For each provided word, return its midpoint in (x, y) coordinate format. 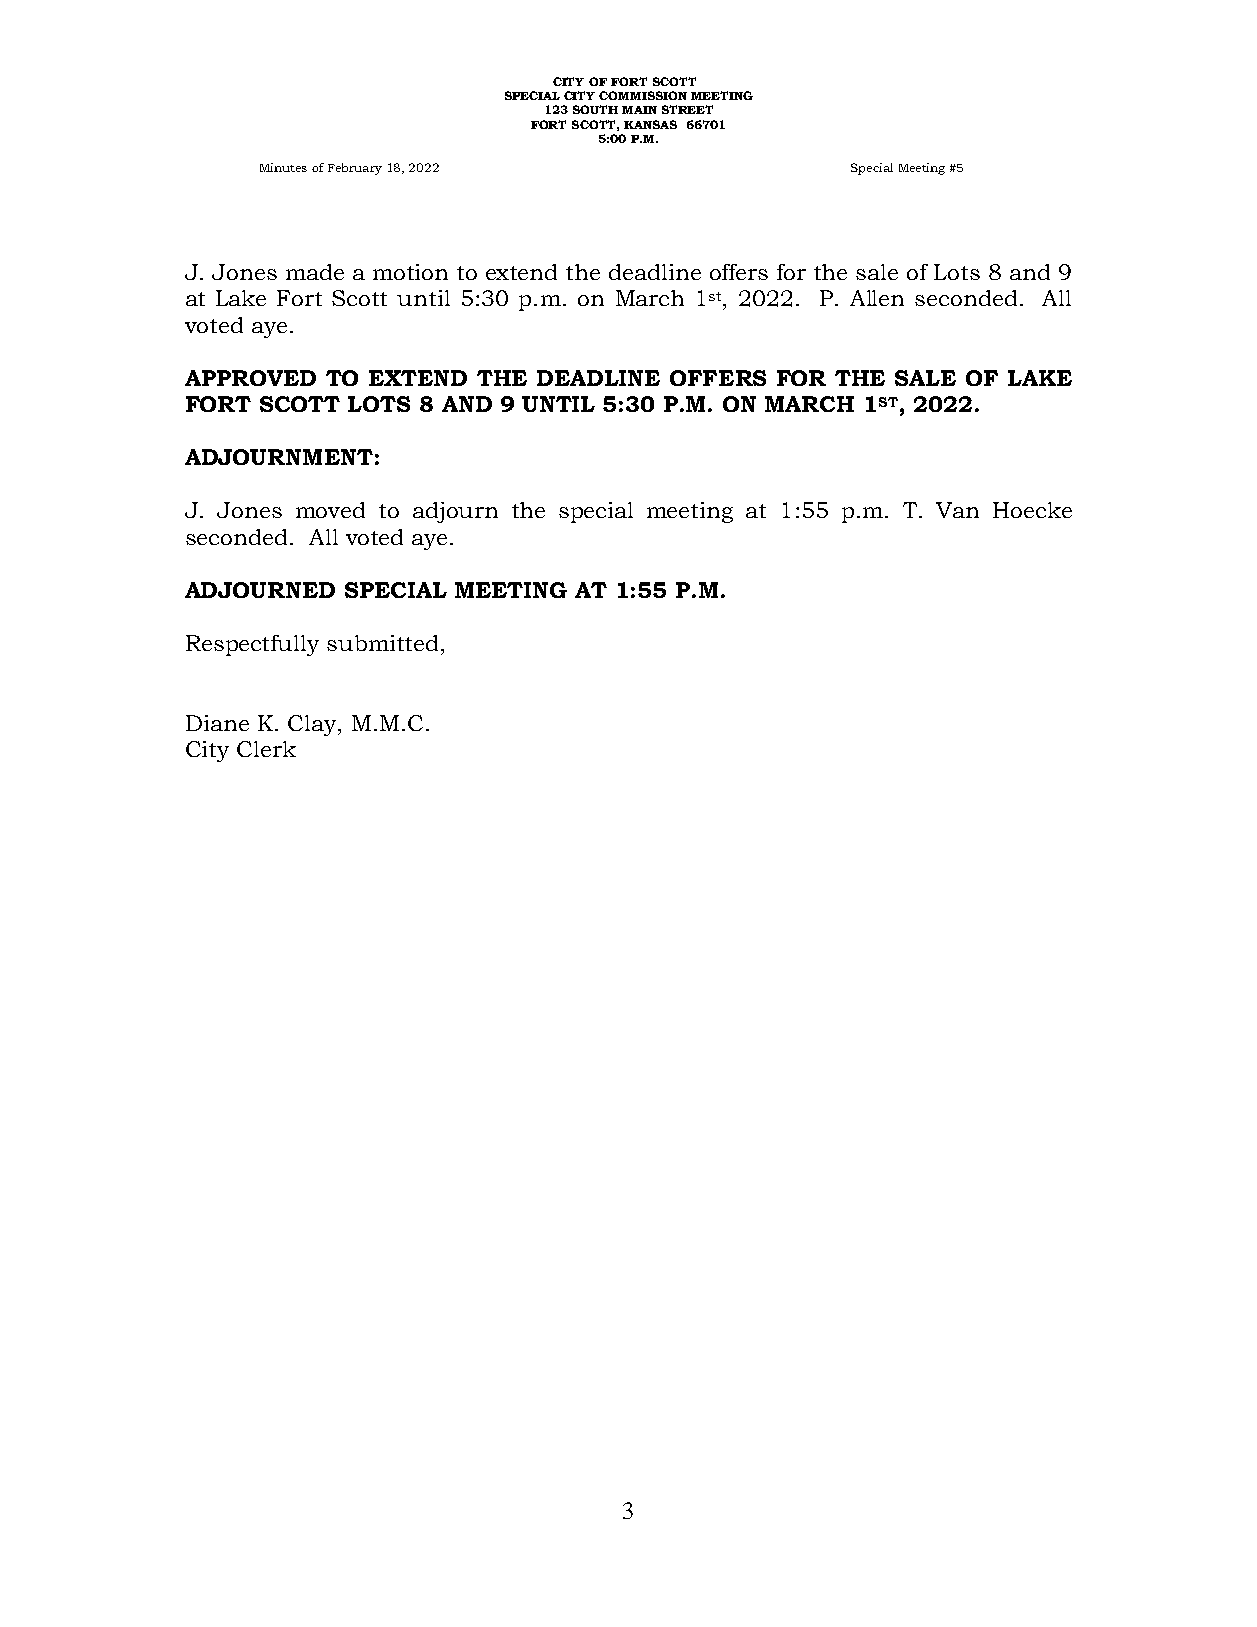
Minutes (283, 167)
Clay (313, 725)
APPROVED (250, 378)
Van (957, 510)
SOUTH (595, 109)
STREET (687, 109)
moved (330, 510)
